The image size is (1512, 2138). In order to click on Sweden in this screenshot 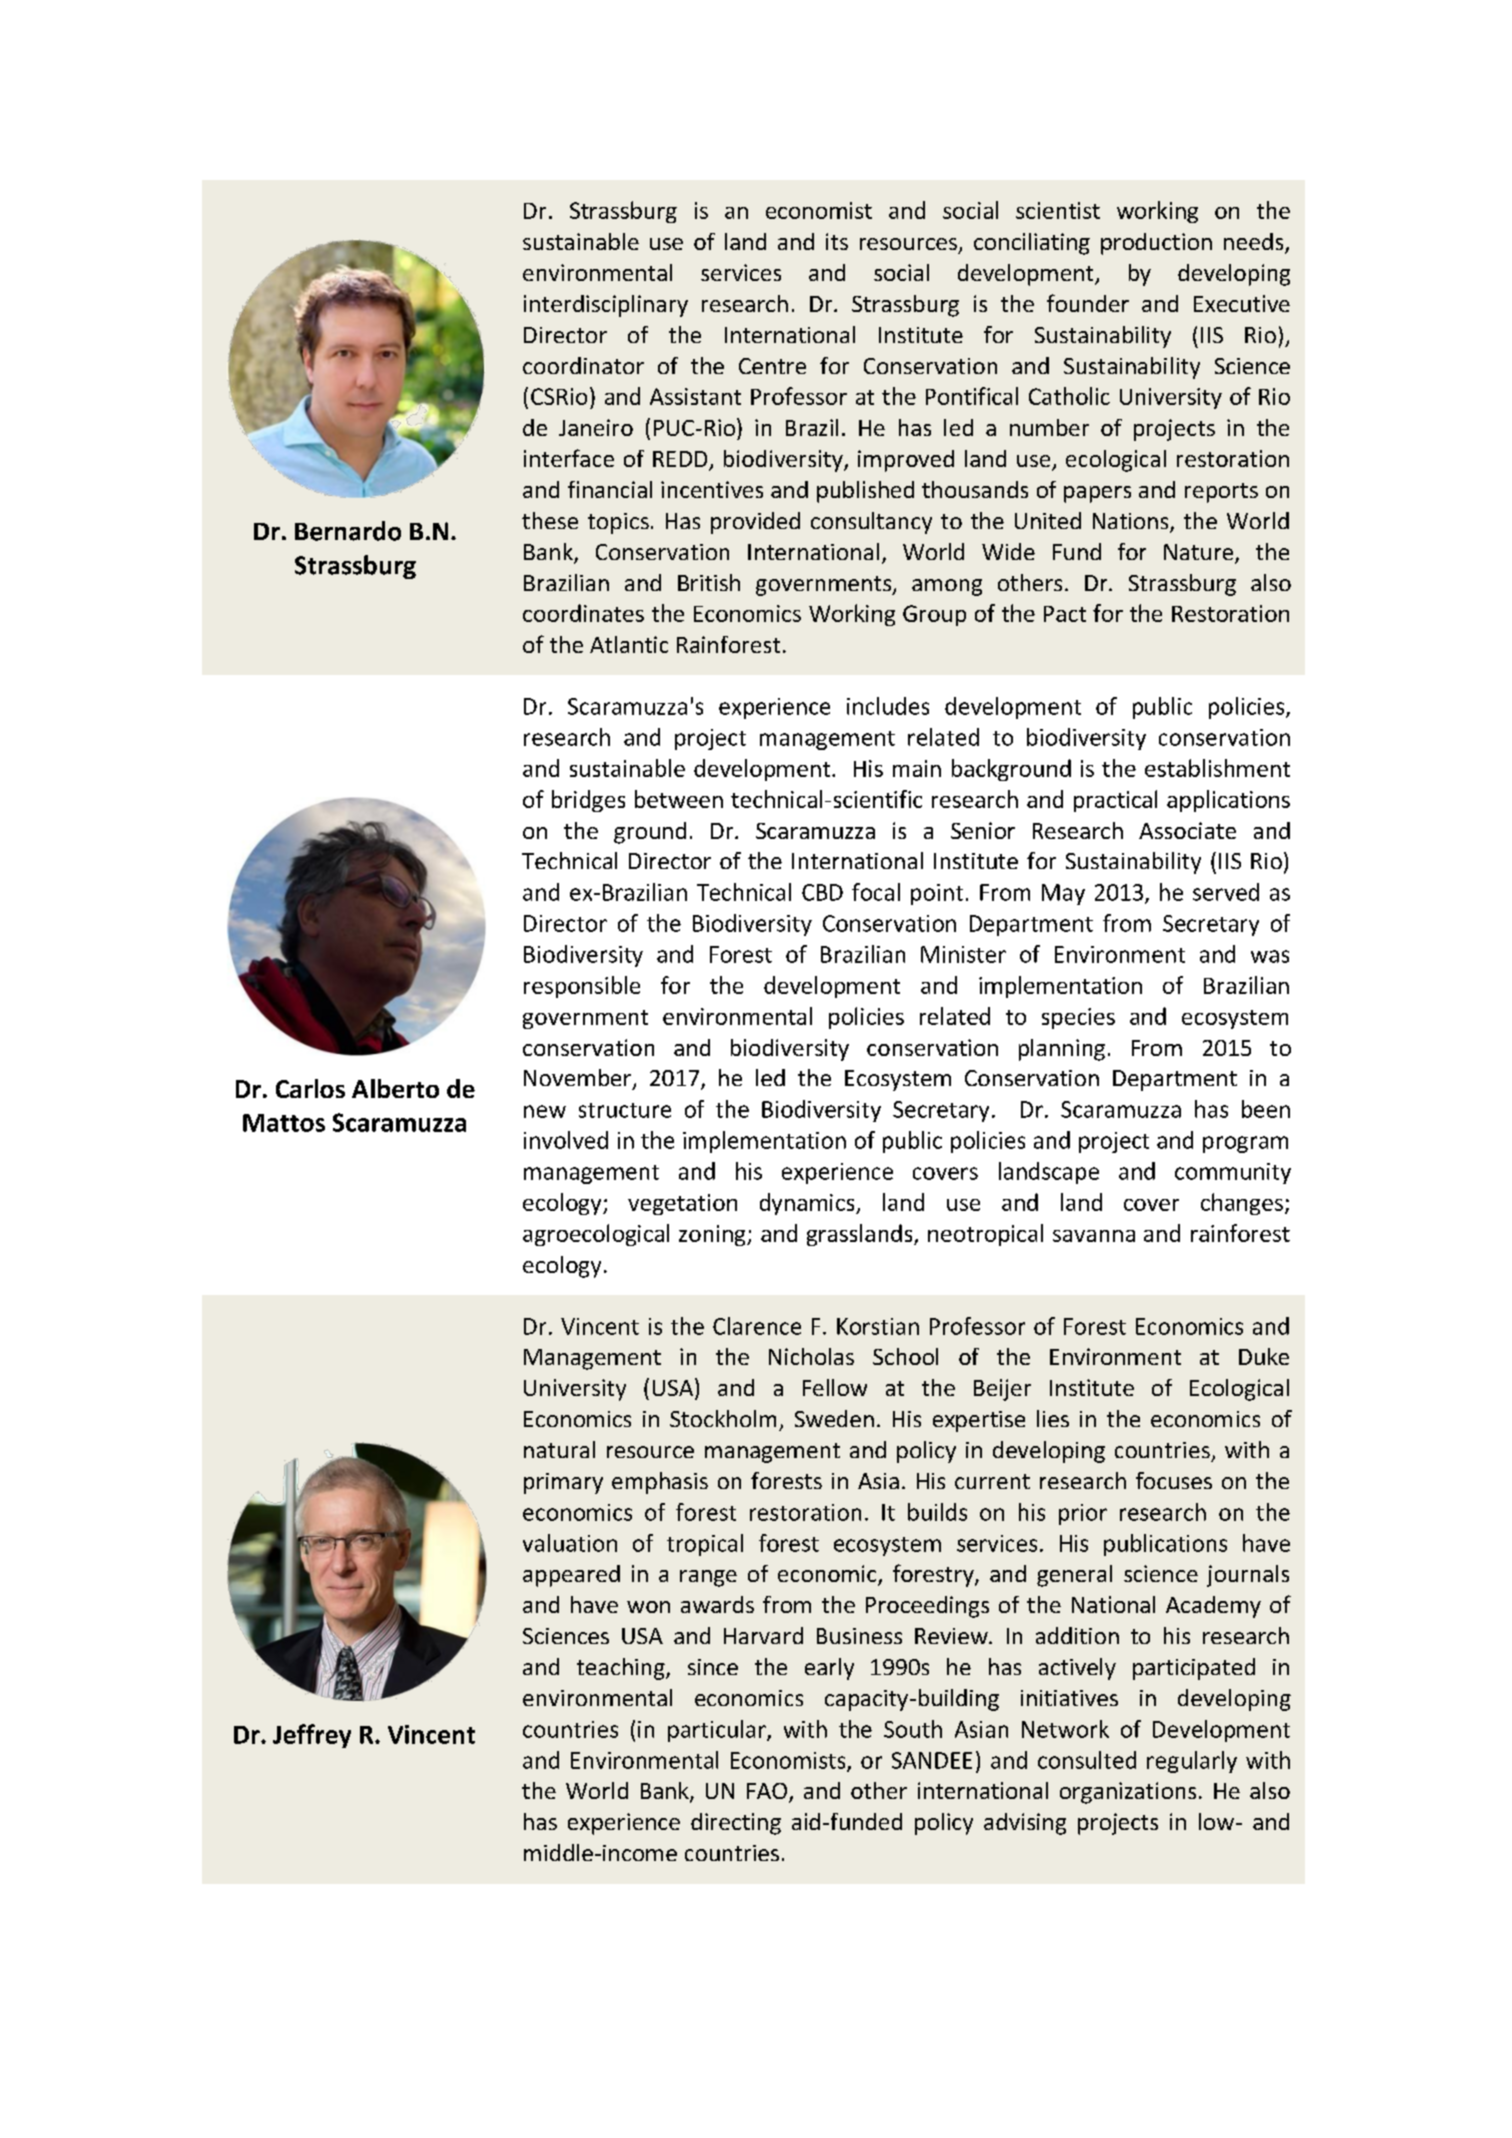, I will do `click(834, 1418)`.
